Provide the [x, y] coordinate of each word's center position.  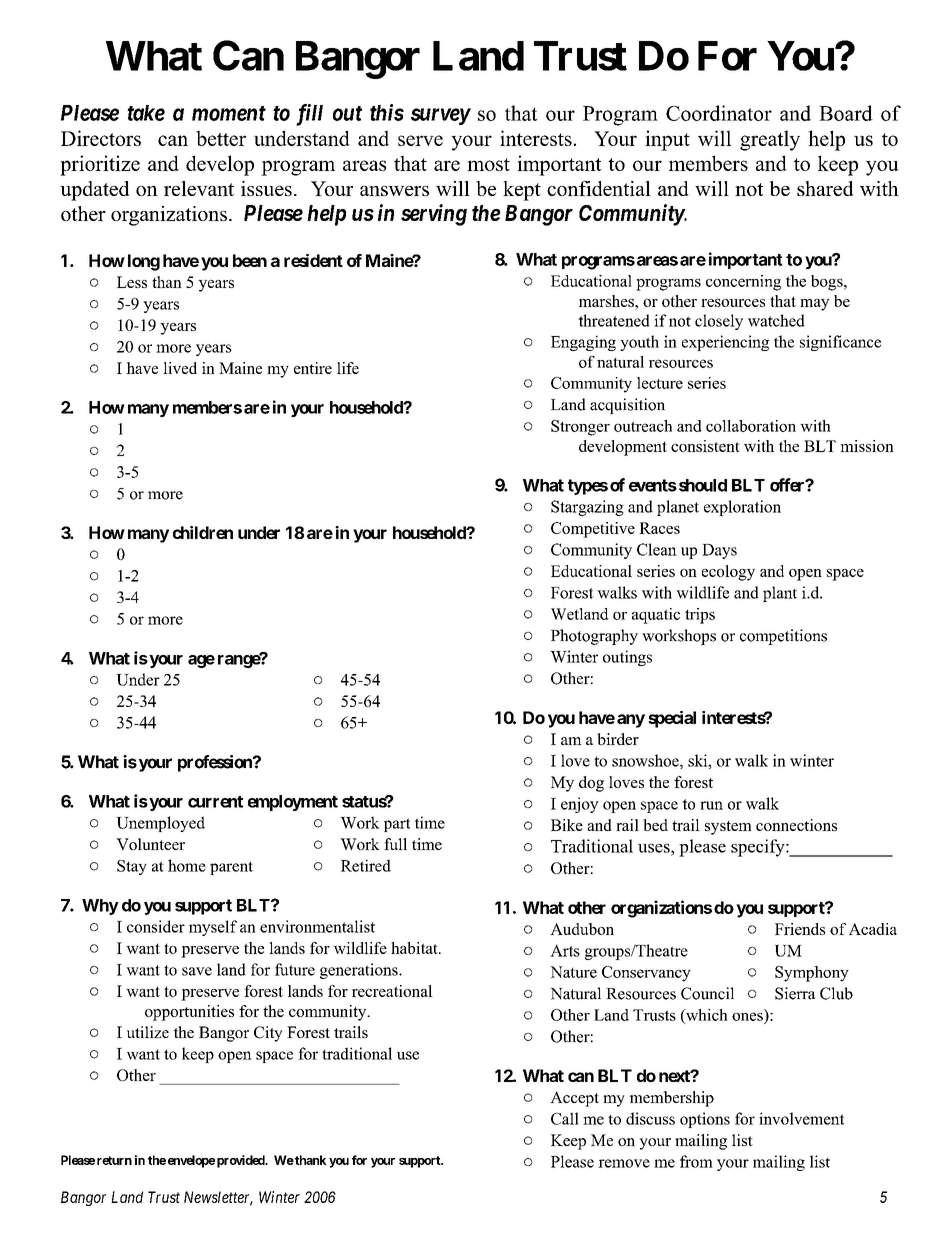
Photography [594, 637]
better [221, 138]
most [488, 164]
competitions [783, 637]
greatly [770, 140]
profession [216, 763]
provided [242, 1161]
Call [565, 1118]
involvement [801, 1118]
